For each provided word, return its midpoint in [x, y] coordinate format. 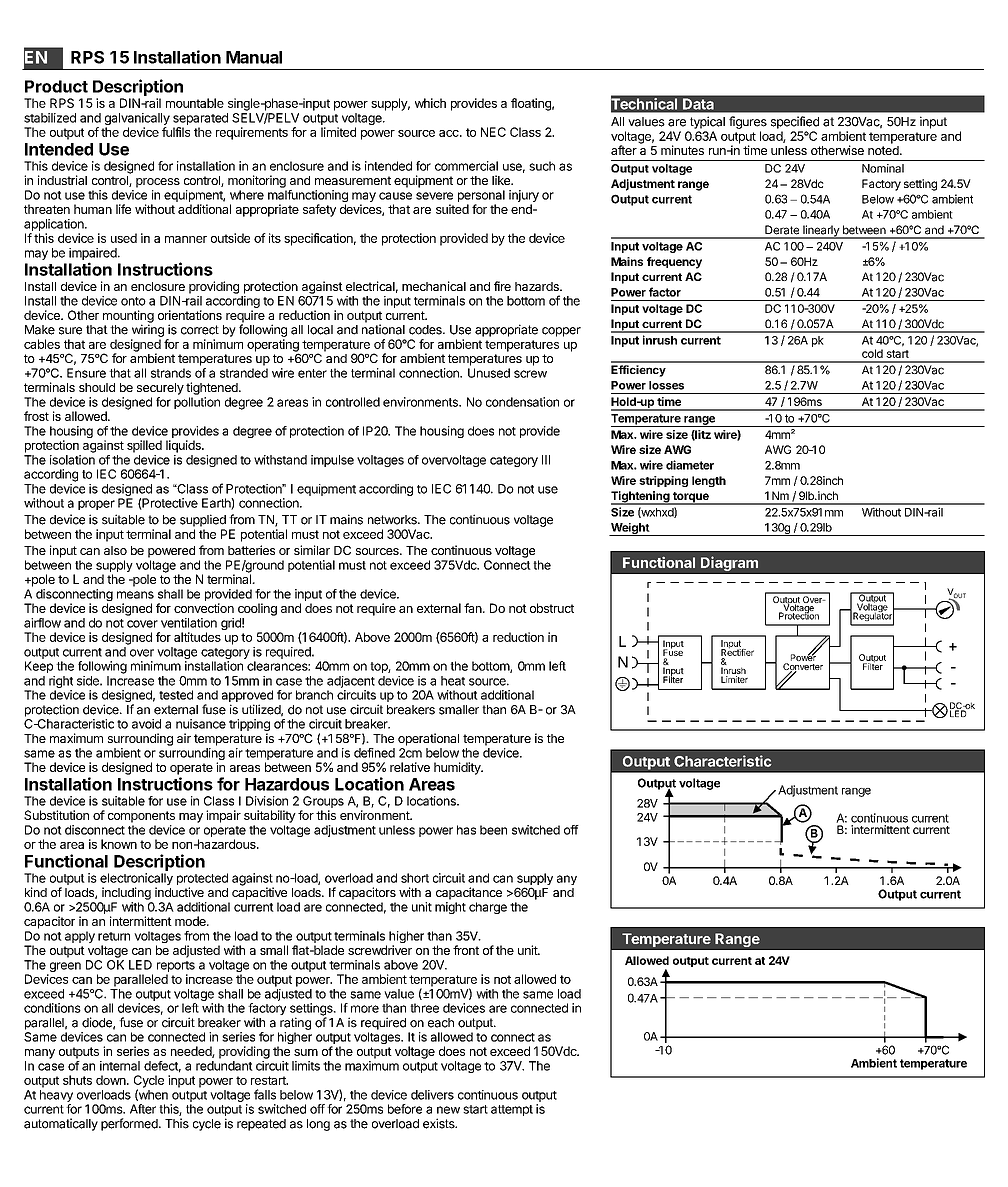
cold [872, 353]
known [119, 844]
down [112, 1080]
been [493, 830]
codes [426, 330]
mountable [195, 103]
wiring [148, 330]
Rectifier [737, 651]
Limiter [734, 679]
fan [474, 608]
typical [707, 122]
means [135, 595]
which [430, 103]
